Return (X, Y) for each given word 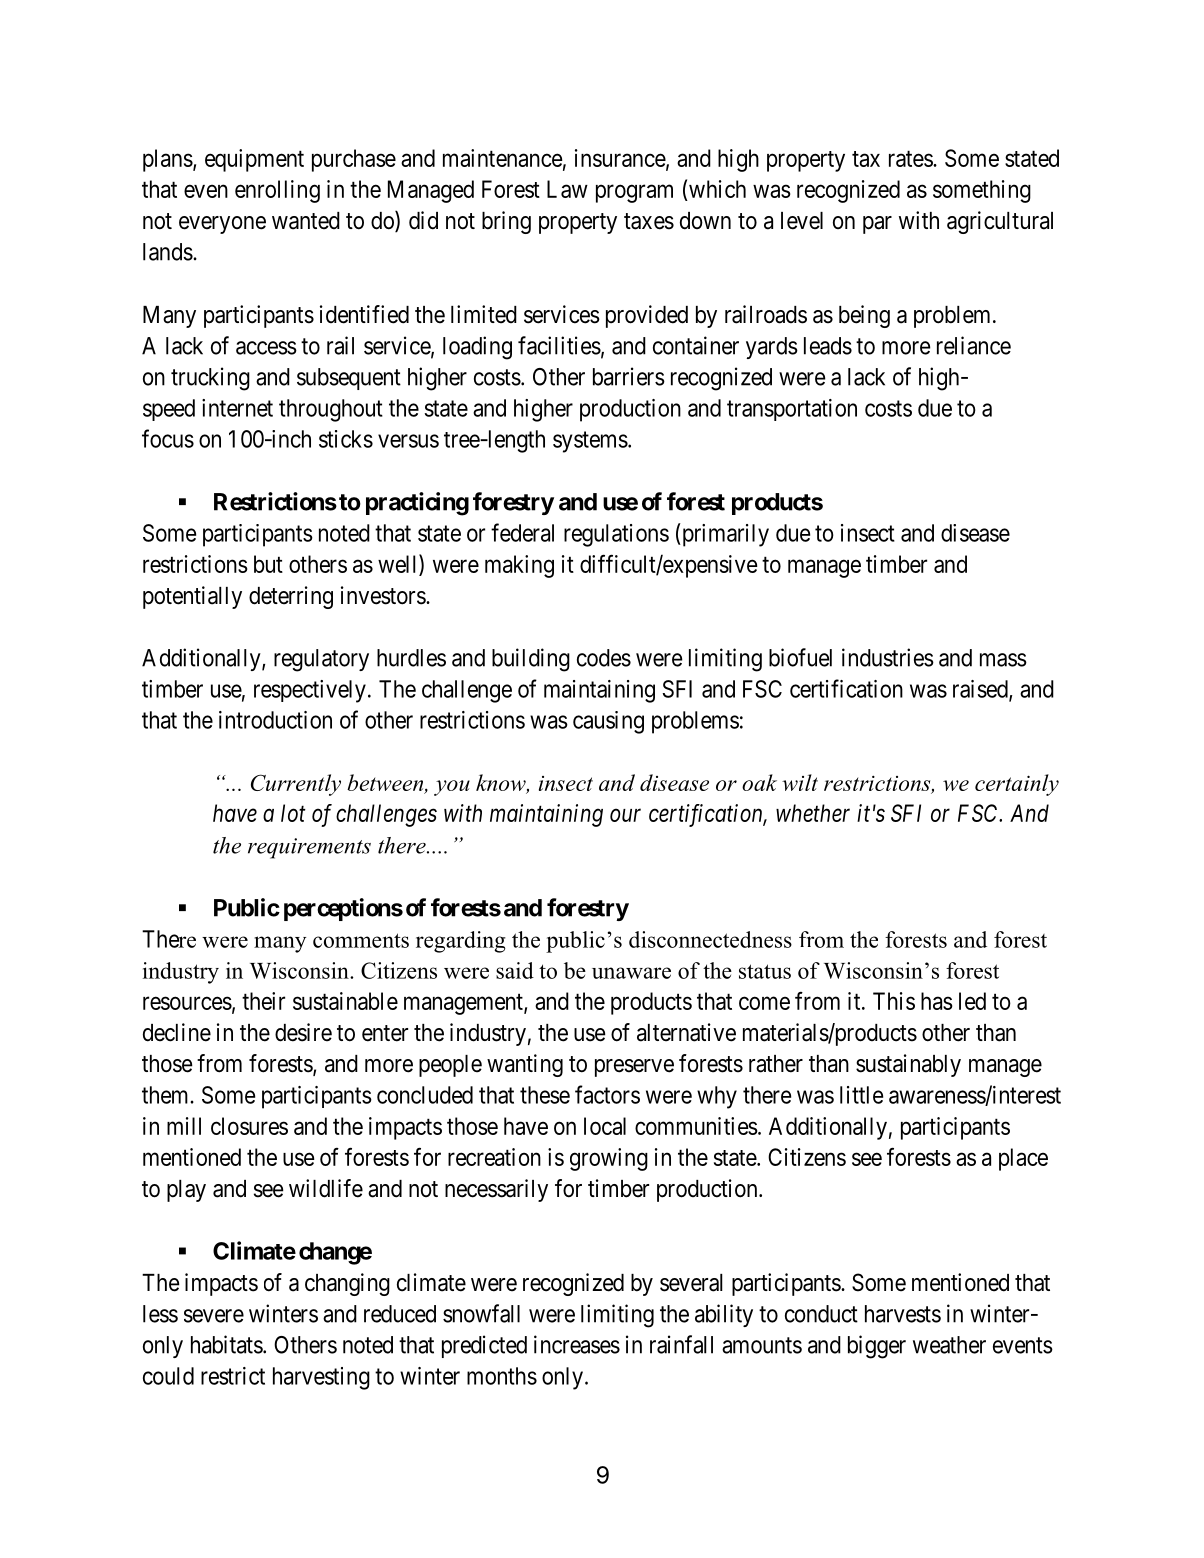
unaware (631, 973)
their (263, 1001)
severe (214, 1316)
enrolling (277, 191)
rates (911, 159)
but (268, 564)
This (894, 1001)
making (519, 566)
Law (567, 189)
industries (888, 657)
